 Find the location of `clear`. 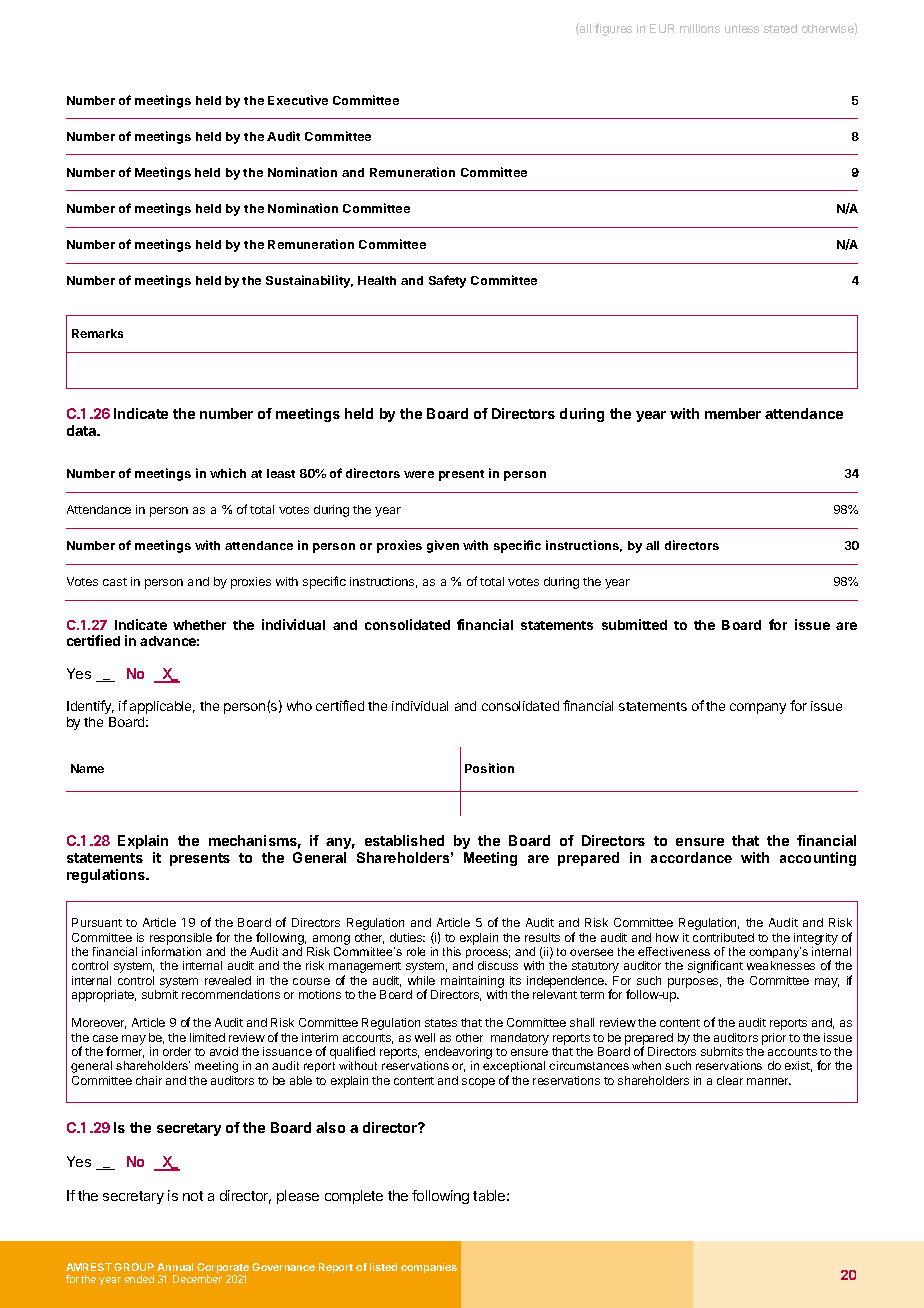

clear is located at coordinates (730, 1080).
